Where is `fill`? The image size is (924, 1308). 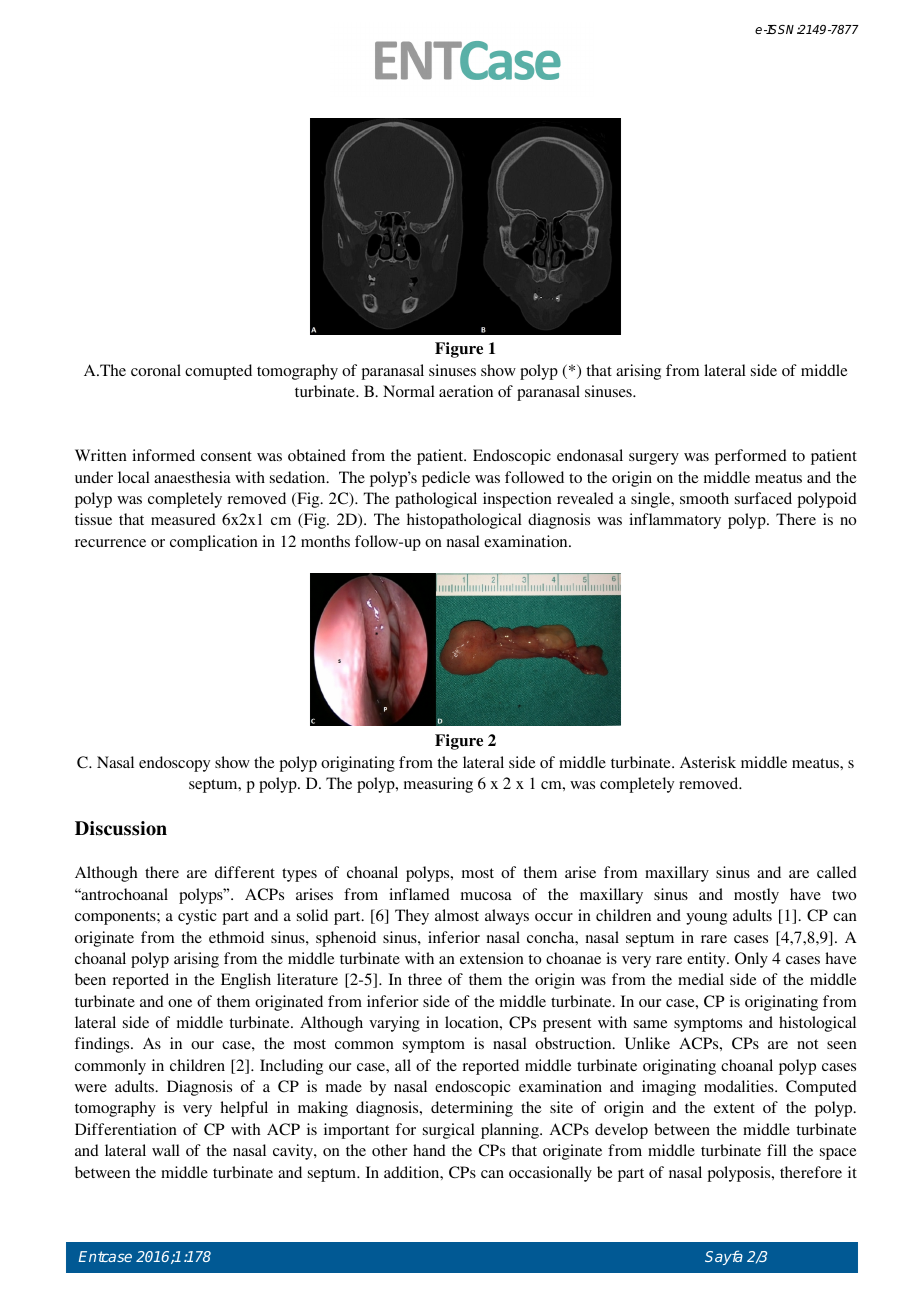
fill is located at coordinates (777, 1150).
